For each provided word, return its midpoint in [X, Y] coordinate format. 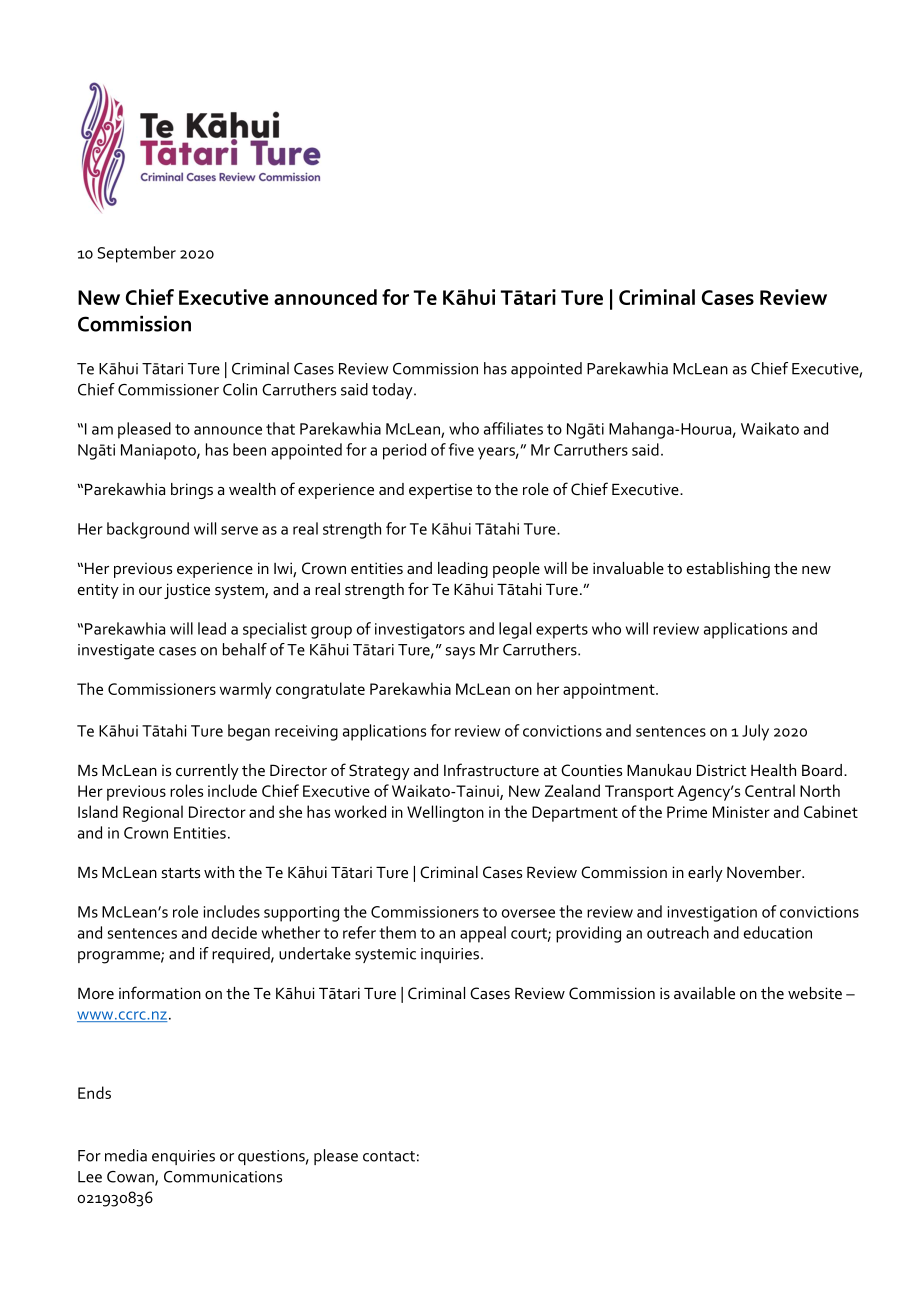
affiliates [513, 428]
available [704, 993]
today [393, 391]
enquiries [183, 1157]
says [460, 653]
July [755, 732]
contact [389, 1156]
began [249, 732]
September [137, 254]
